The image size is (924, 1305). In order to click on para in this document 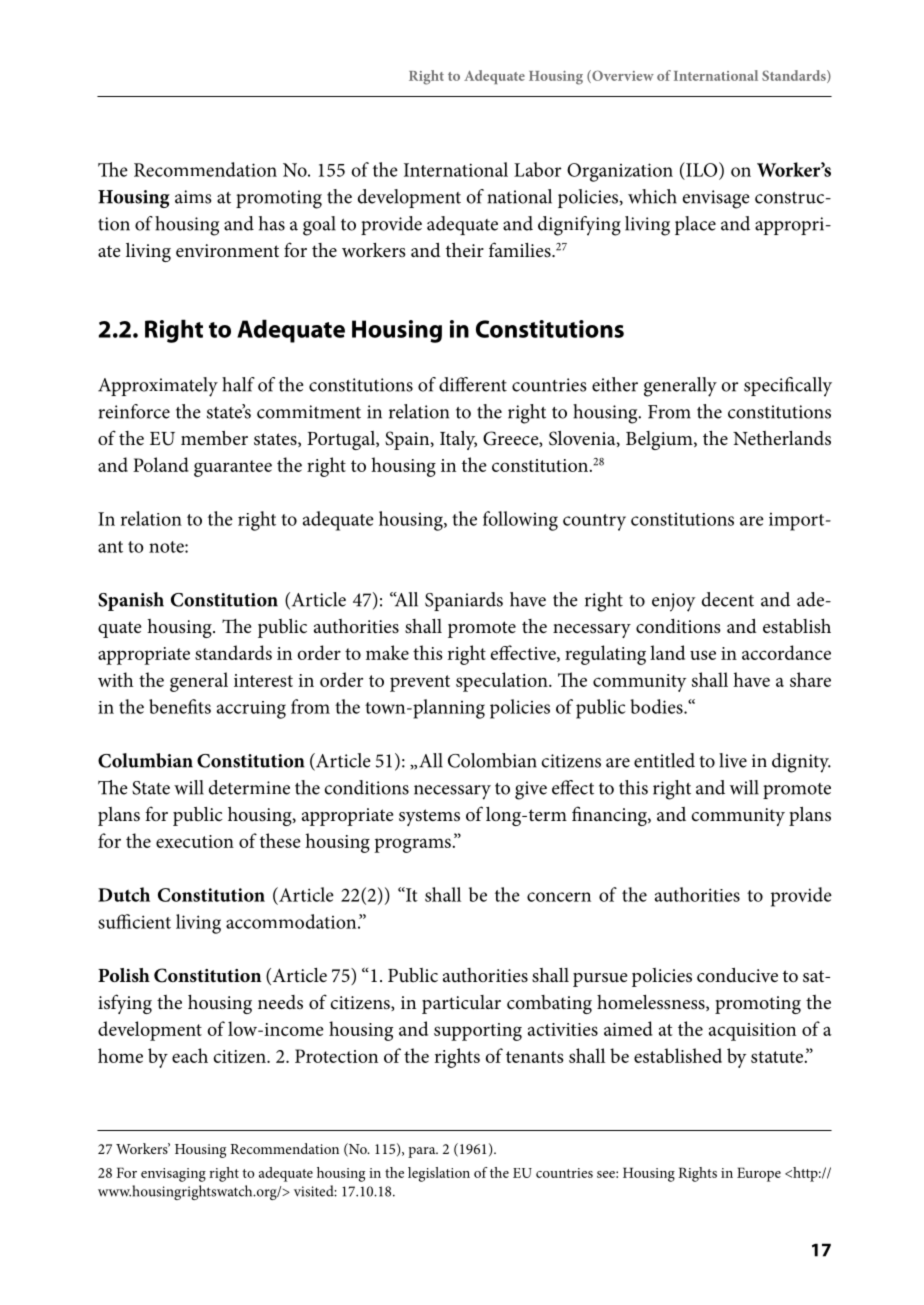, I will do `click(423, 1152)`.
